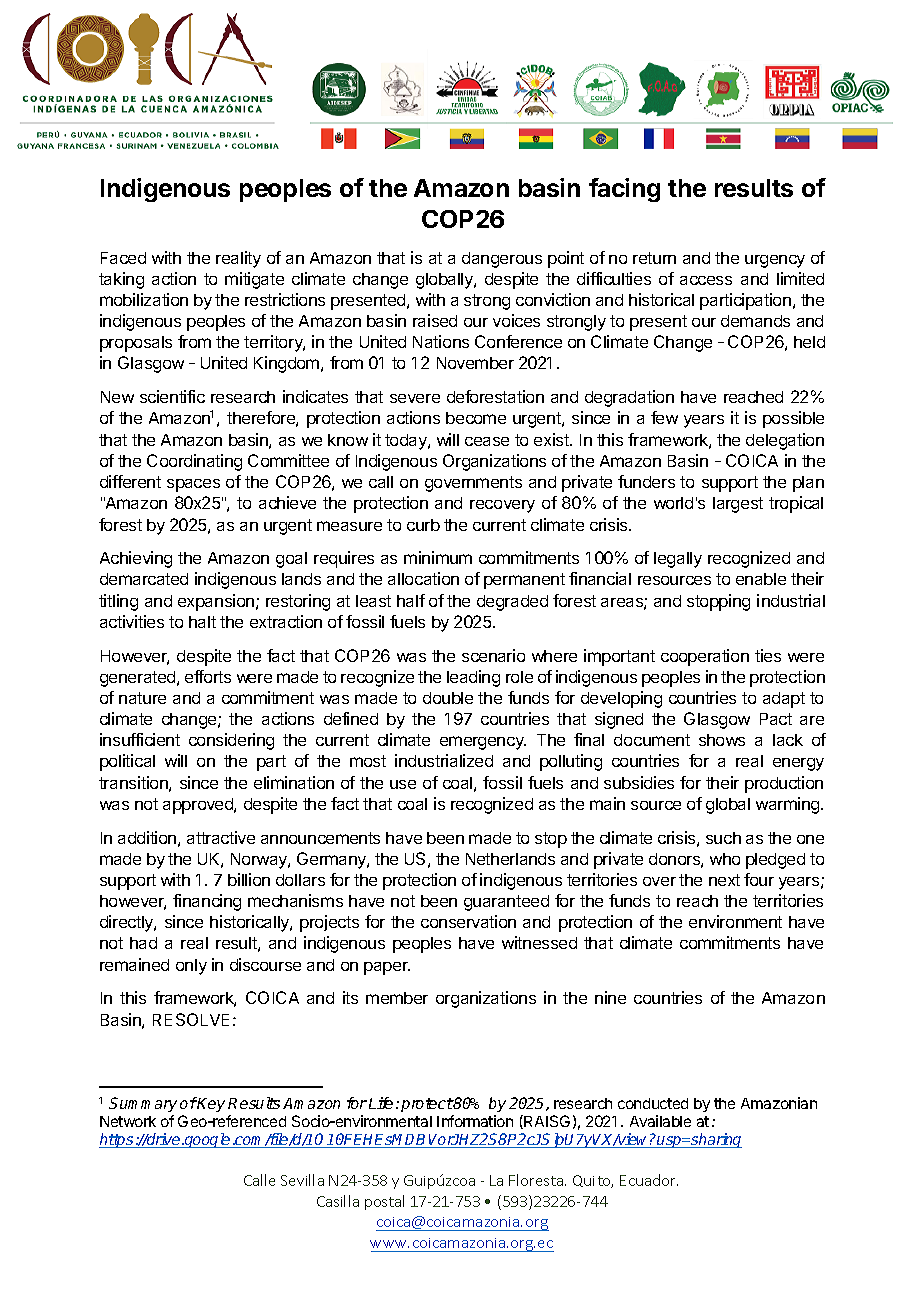 This screenshot has height=1308, width=924. I want to click on urgency, so click(775, 261).
